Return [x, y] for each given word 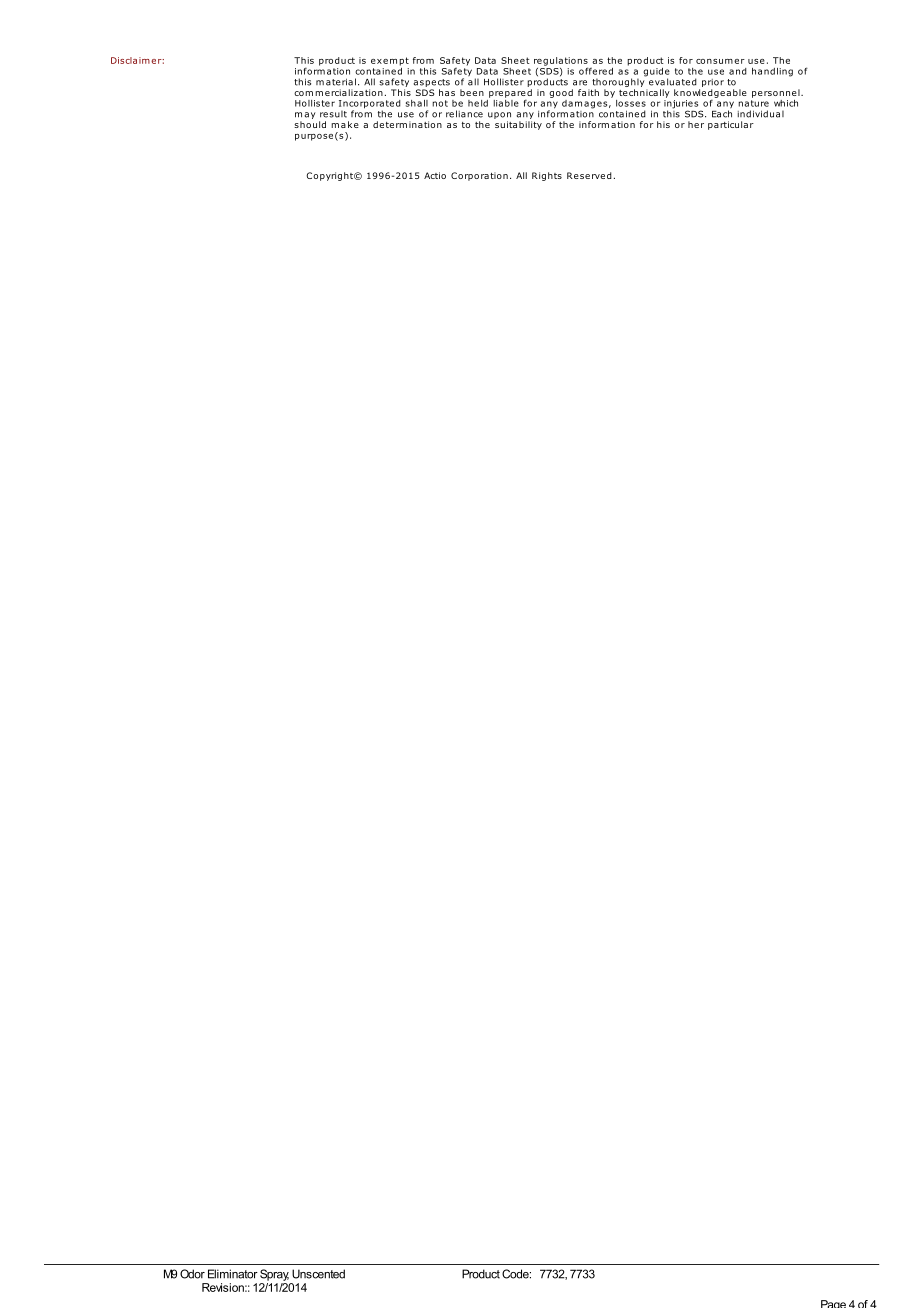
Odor [192, 1274]
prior [713, 83]
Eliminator [233, 1274]
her [696, 124]
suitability [518, 125]
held [479, 102]
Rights [547, 176]
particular [731, 125]
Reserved [589, 175]
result [333, 114]
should [310, 124]
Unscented [318, 1274]
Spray [274, 1275]
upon [499, 117]
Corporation [479, 176]
